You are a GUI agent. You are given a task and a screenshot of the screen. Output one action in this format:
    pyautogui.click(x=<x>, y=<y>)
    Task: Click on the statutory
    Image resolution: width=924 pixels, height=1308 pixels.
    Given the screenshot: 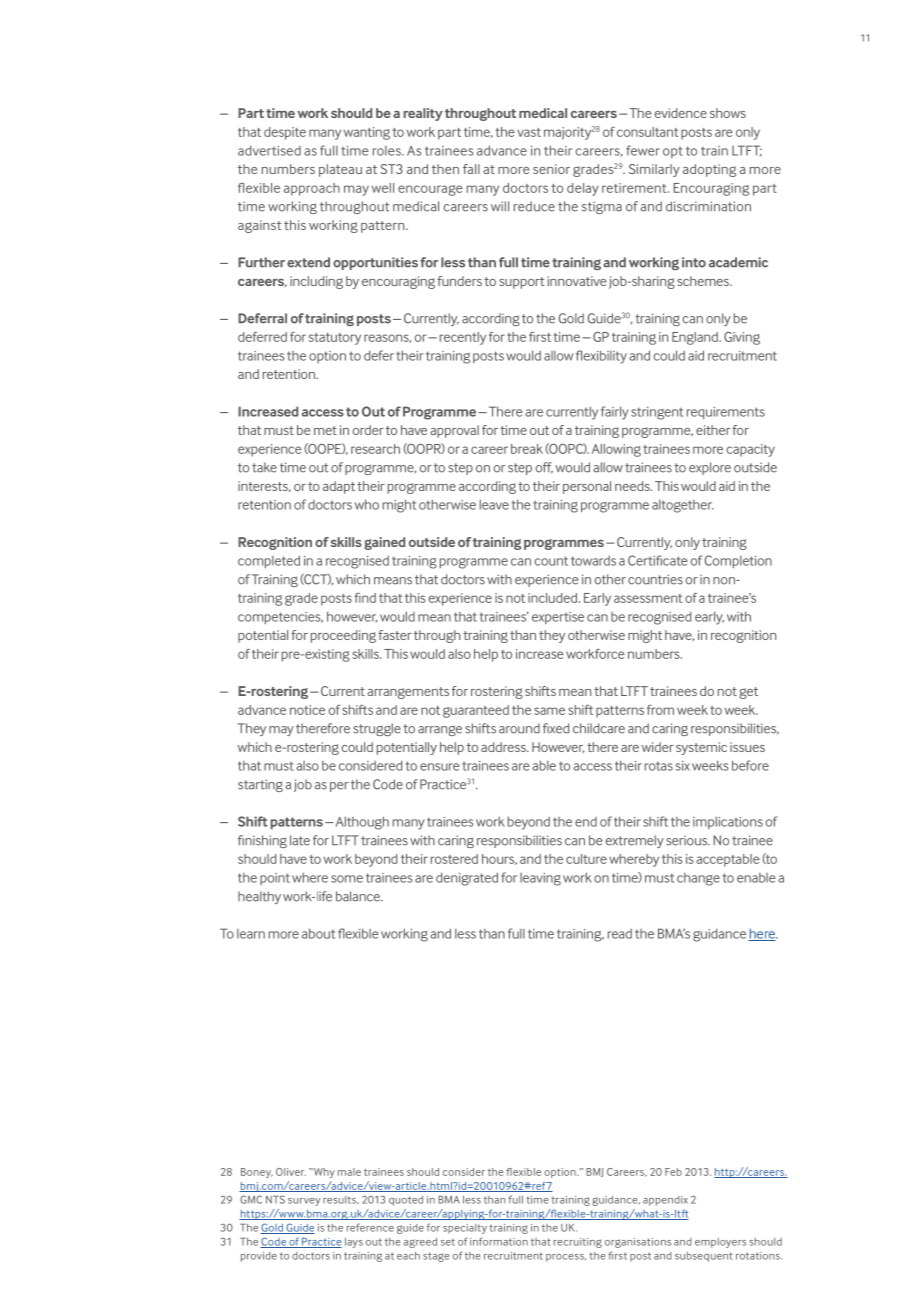 What is the action you would take?
    pyautogui.click(x=335, y=339)
